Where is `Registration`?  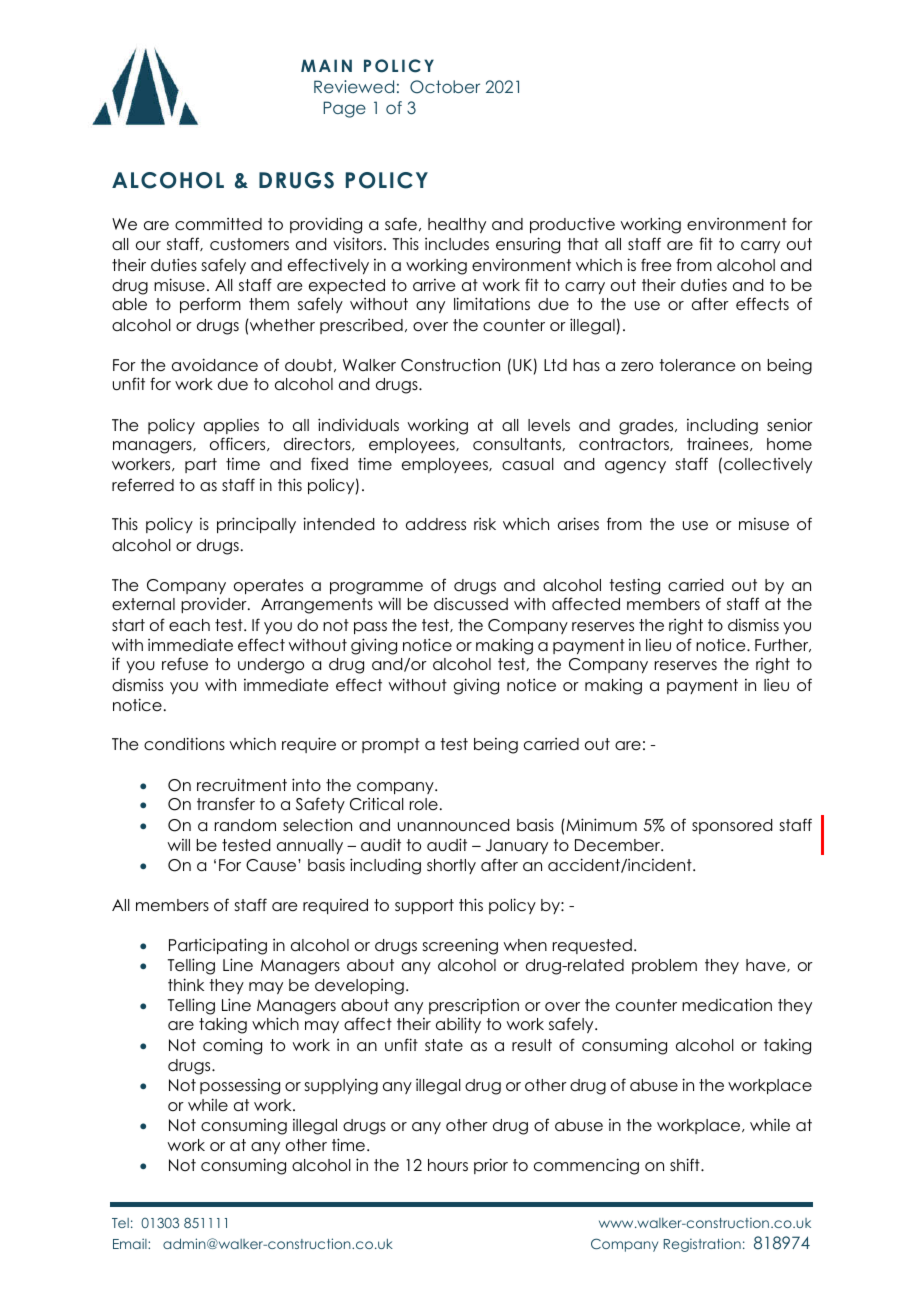 Registration is located at coordinates (702, 1245).
